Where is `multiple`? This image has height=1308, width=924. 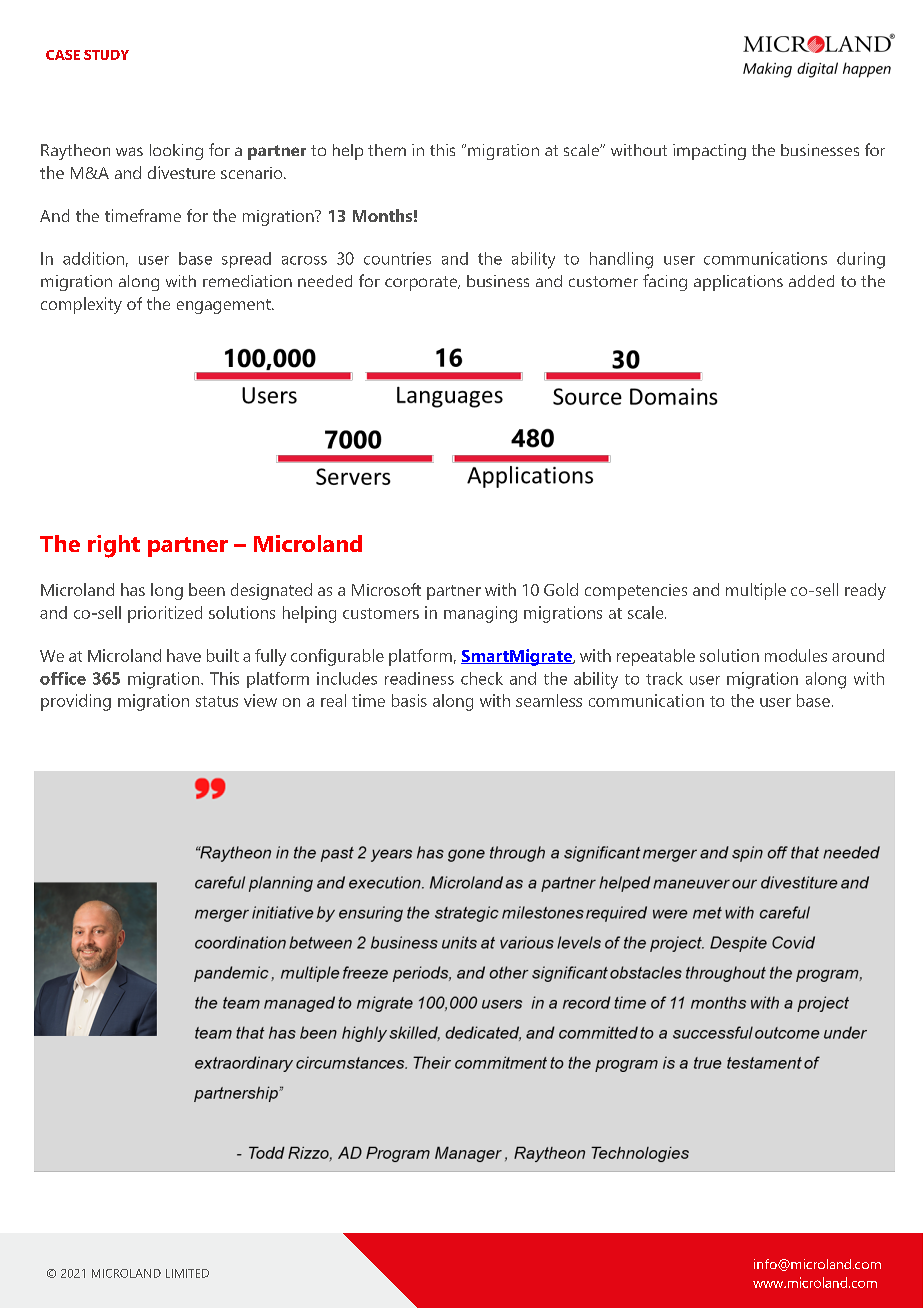
multiple is located at coordinates (756, 591).
